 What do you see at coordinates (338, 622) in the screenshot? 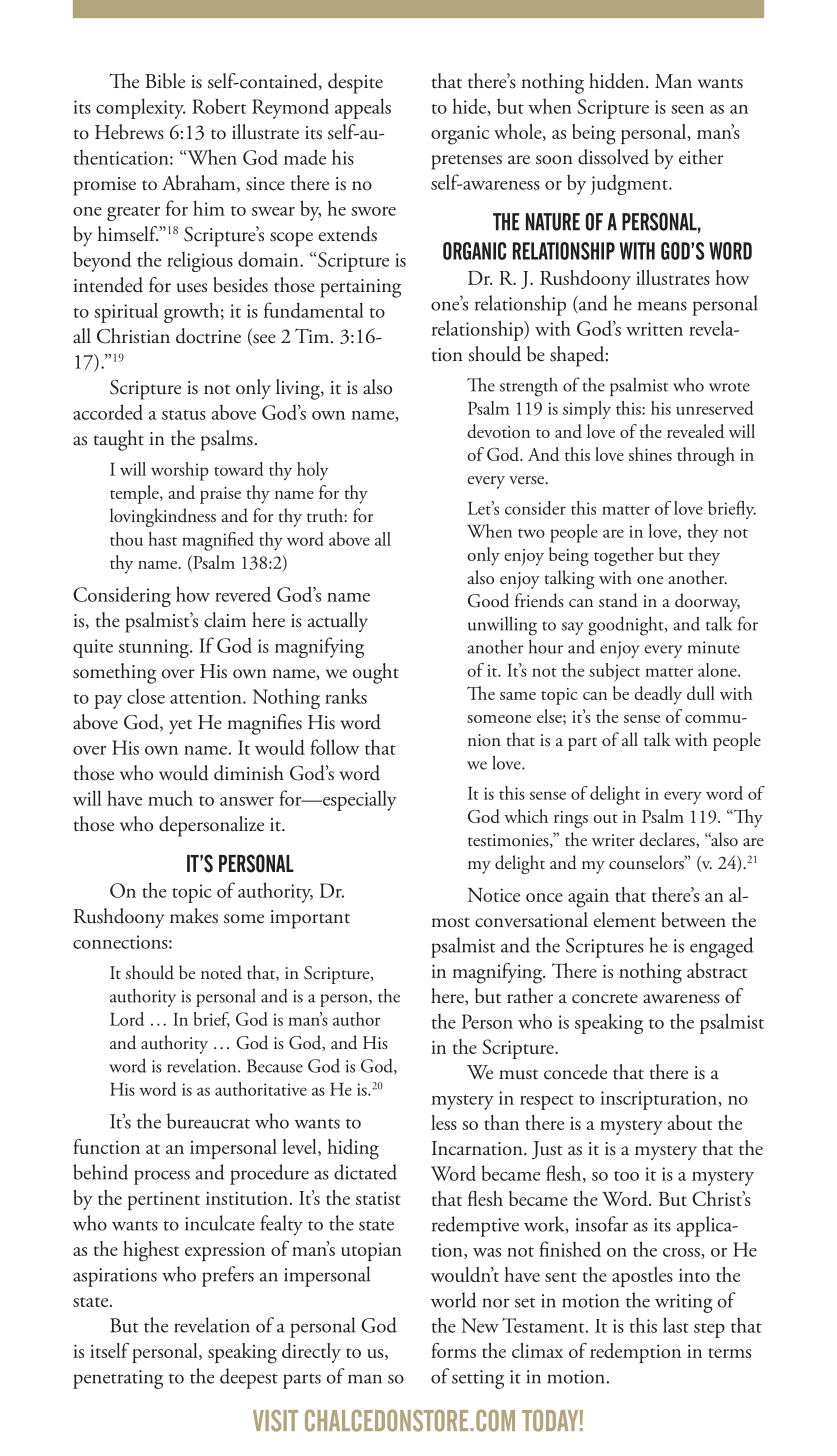
I see `actually` at bounding box center [338, 622].
